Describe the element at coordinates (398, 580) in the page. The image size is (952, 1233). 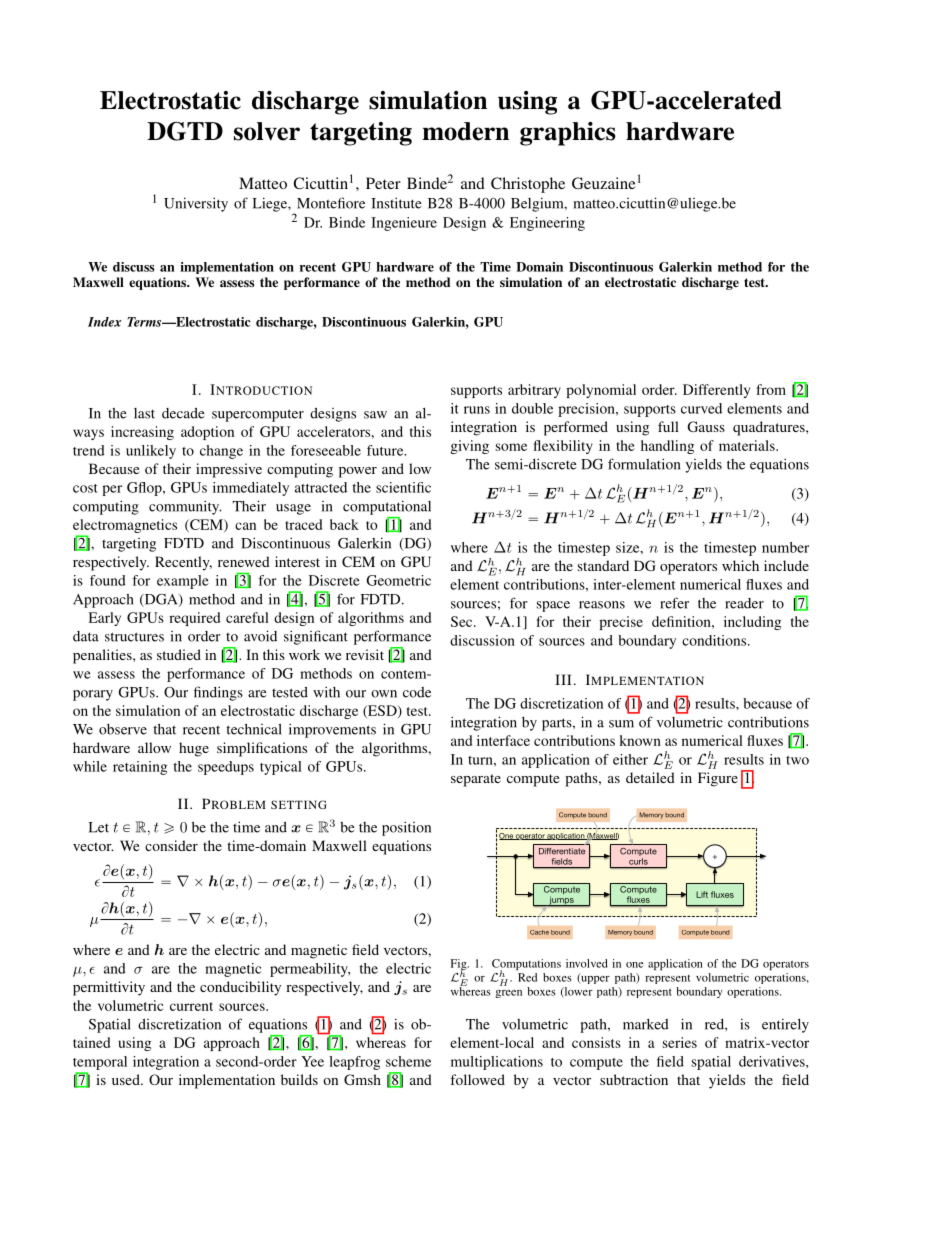
I see `Geometric` at that location.
